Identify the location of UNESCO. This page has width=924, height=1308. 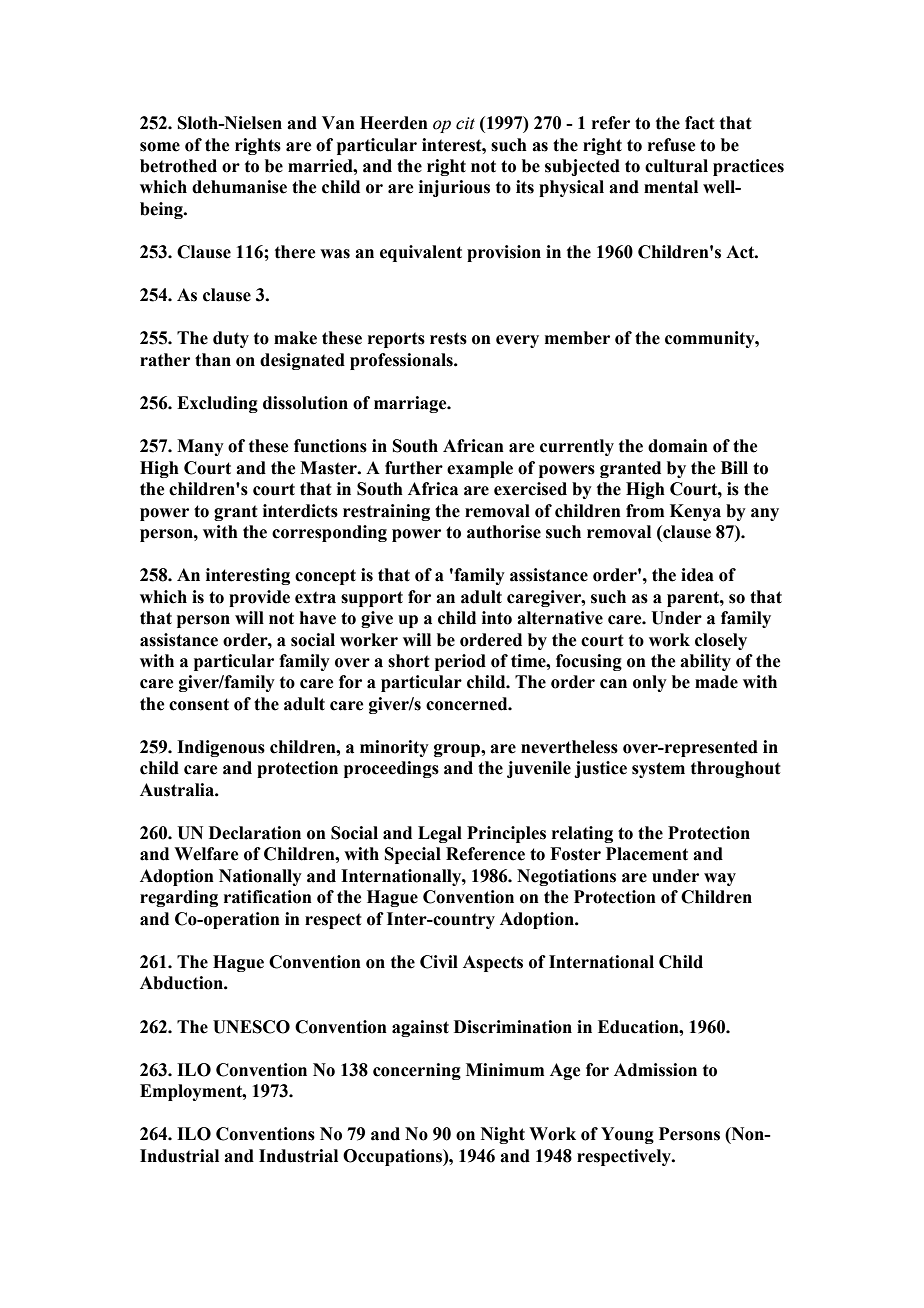
(251, 1027).
